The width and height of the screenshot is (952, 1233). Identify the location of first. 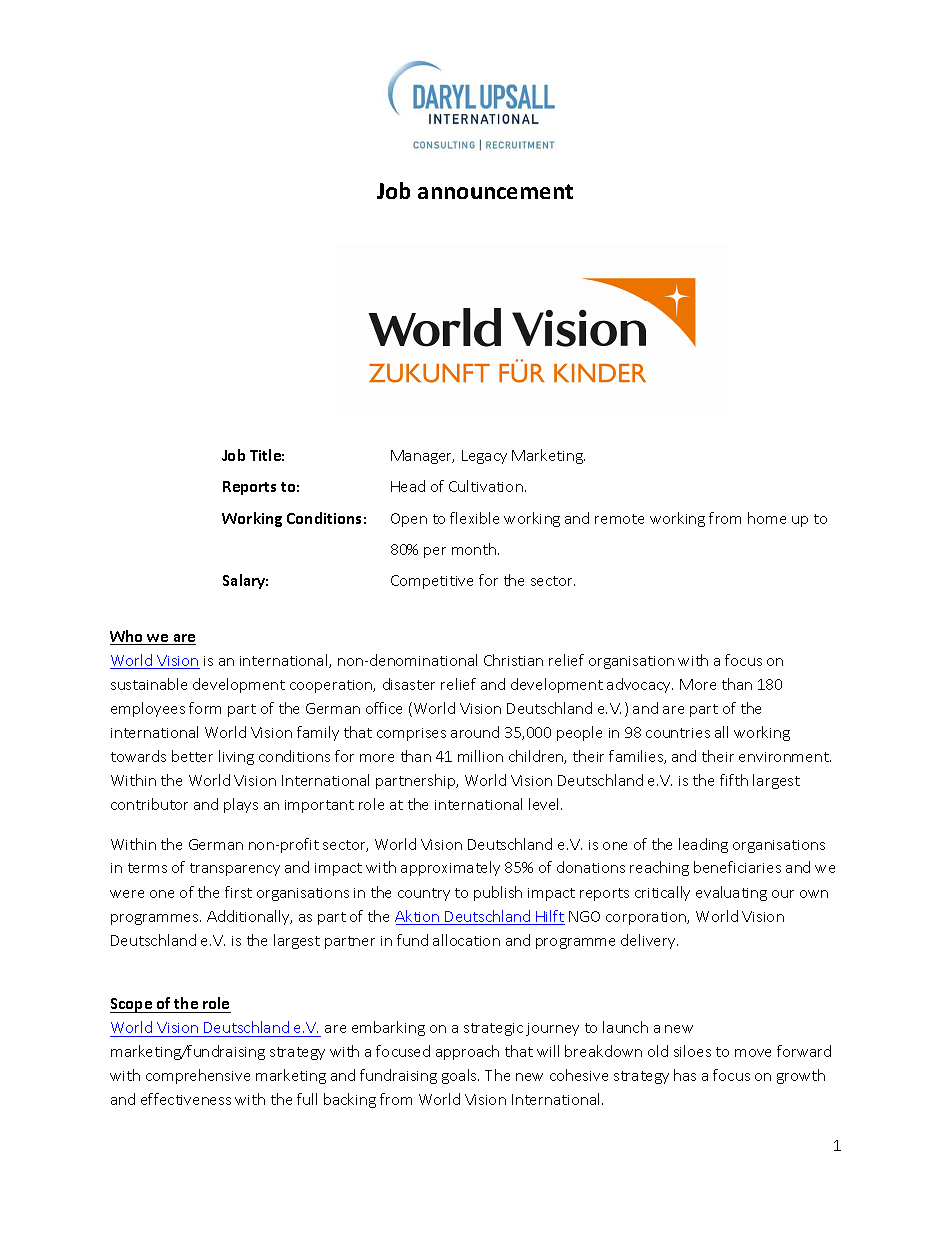
(238, 892).
